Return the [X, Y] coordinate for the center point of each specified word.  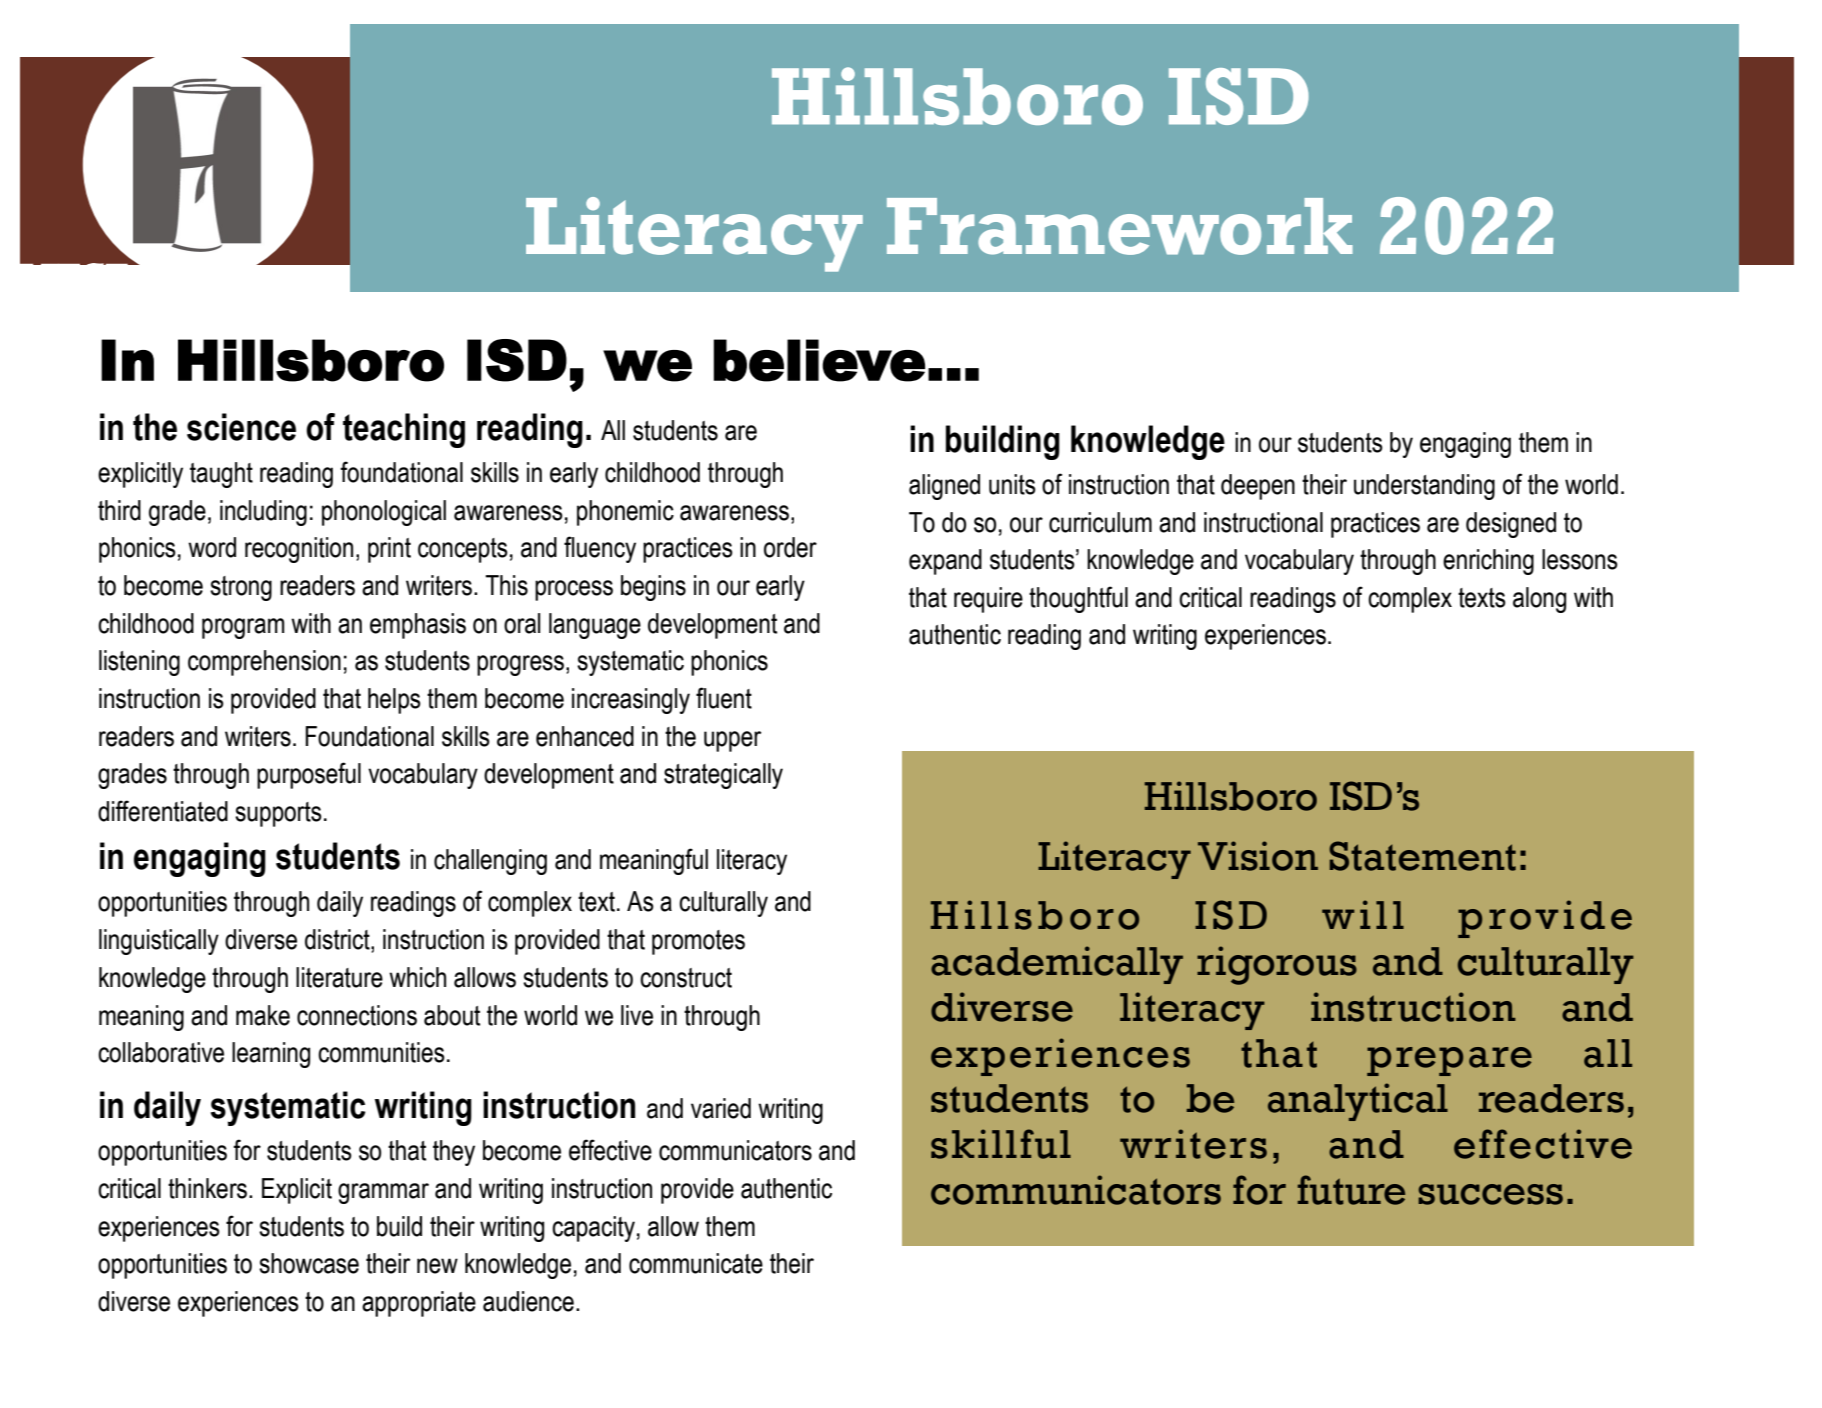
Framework [1120, 226]
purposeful [309, 775]
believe [819, 360]
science [241, 427]
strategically [723, 776]
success [1490, 1194]
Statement [1422, 856]
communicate [696, 1263]
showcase [309, 1263]
